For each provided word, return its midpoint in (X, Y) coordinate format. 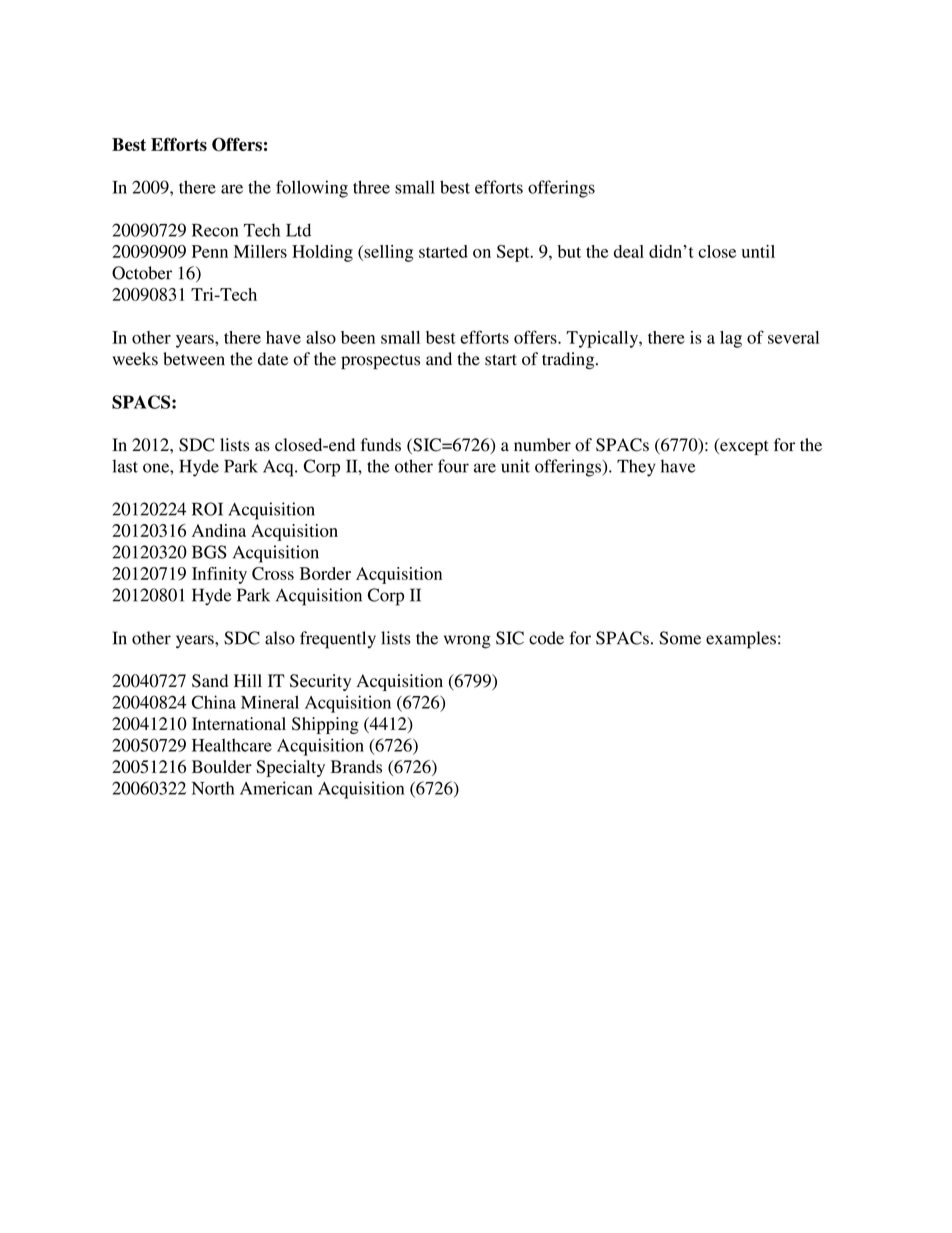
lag (731, 339)
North (213, 788)
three (371, 187)
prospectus (380, 362)
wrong (467, 642)
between (194, 359)
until (758, 251)
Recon (215, 230)
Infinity (219, 575)
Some (680, 638)
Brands (356, 766)
